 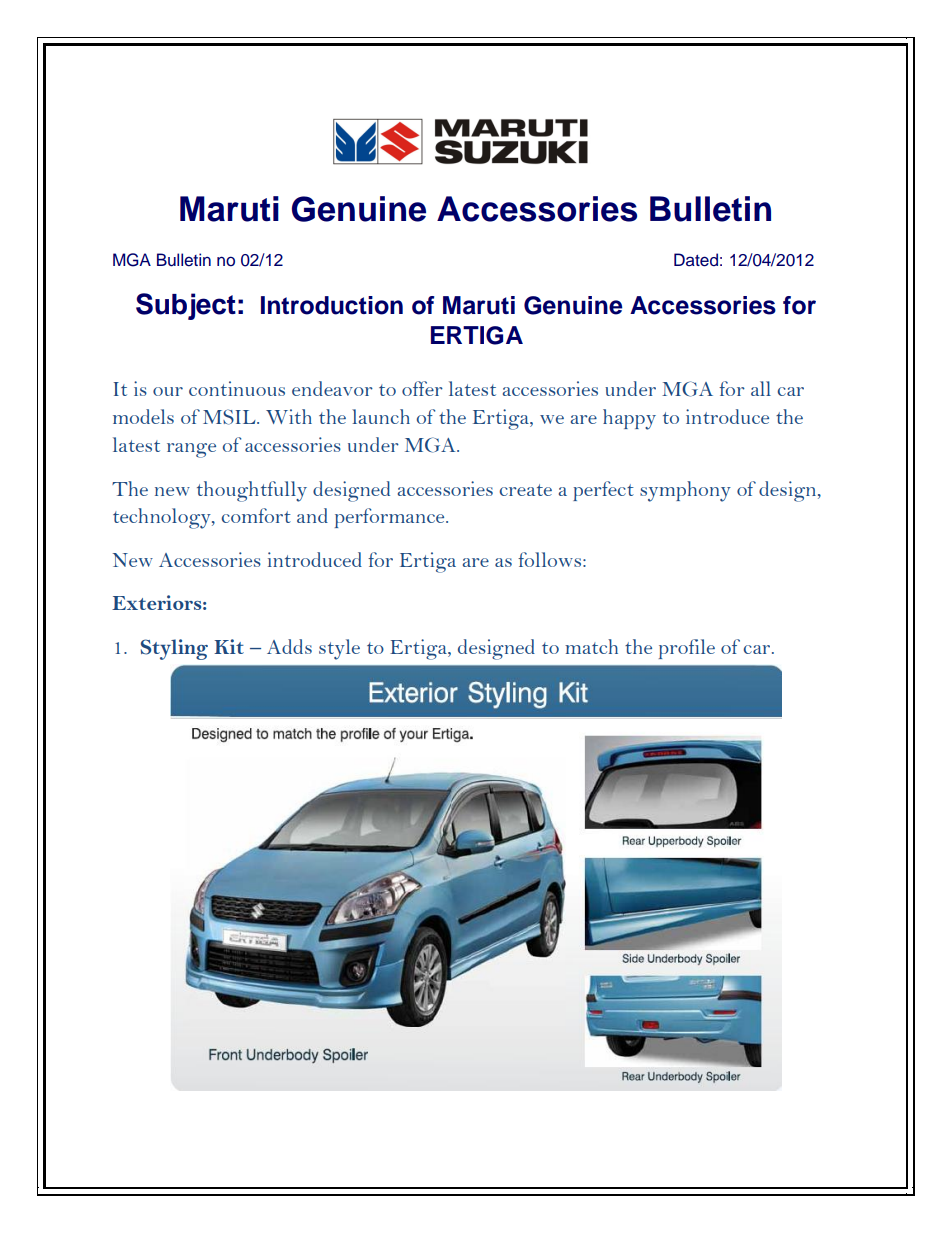 I want to click on style, so click(x=339, y=649).
